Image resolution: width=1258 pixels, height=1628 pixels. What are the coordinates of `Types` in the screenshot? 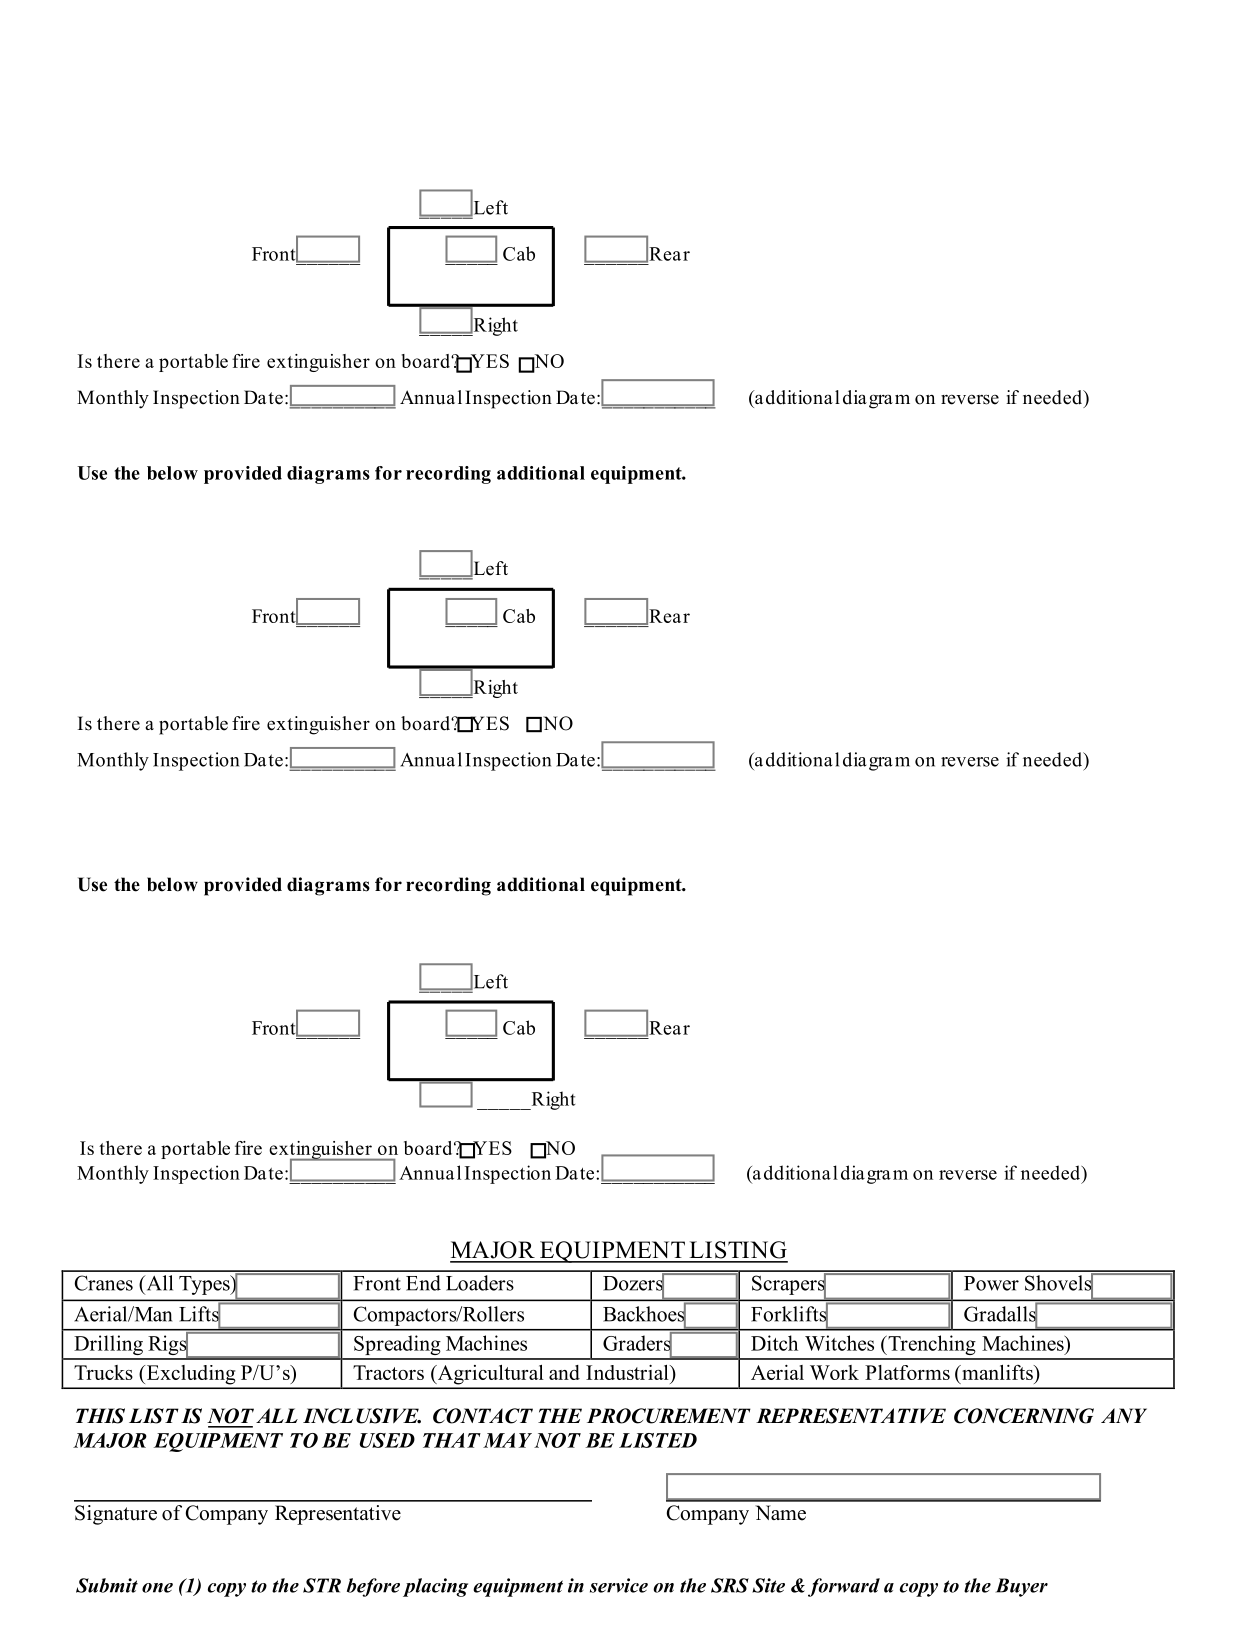 It's located at (205, 1285).
